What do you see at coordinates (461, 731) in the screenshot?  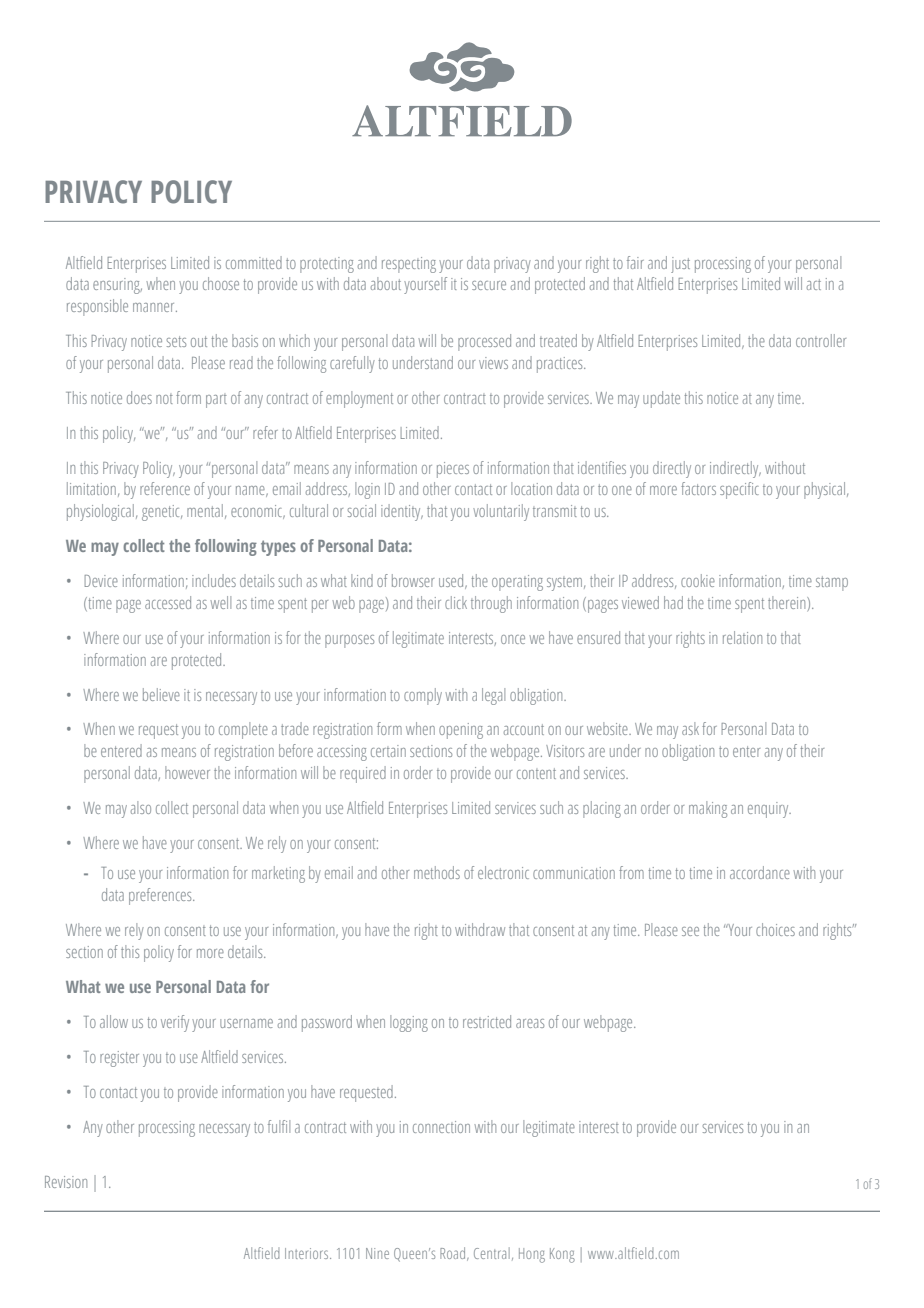 I see `opening` at bounding box center [461, 731].
